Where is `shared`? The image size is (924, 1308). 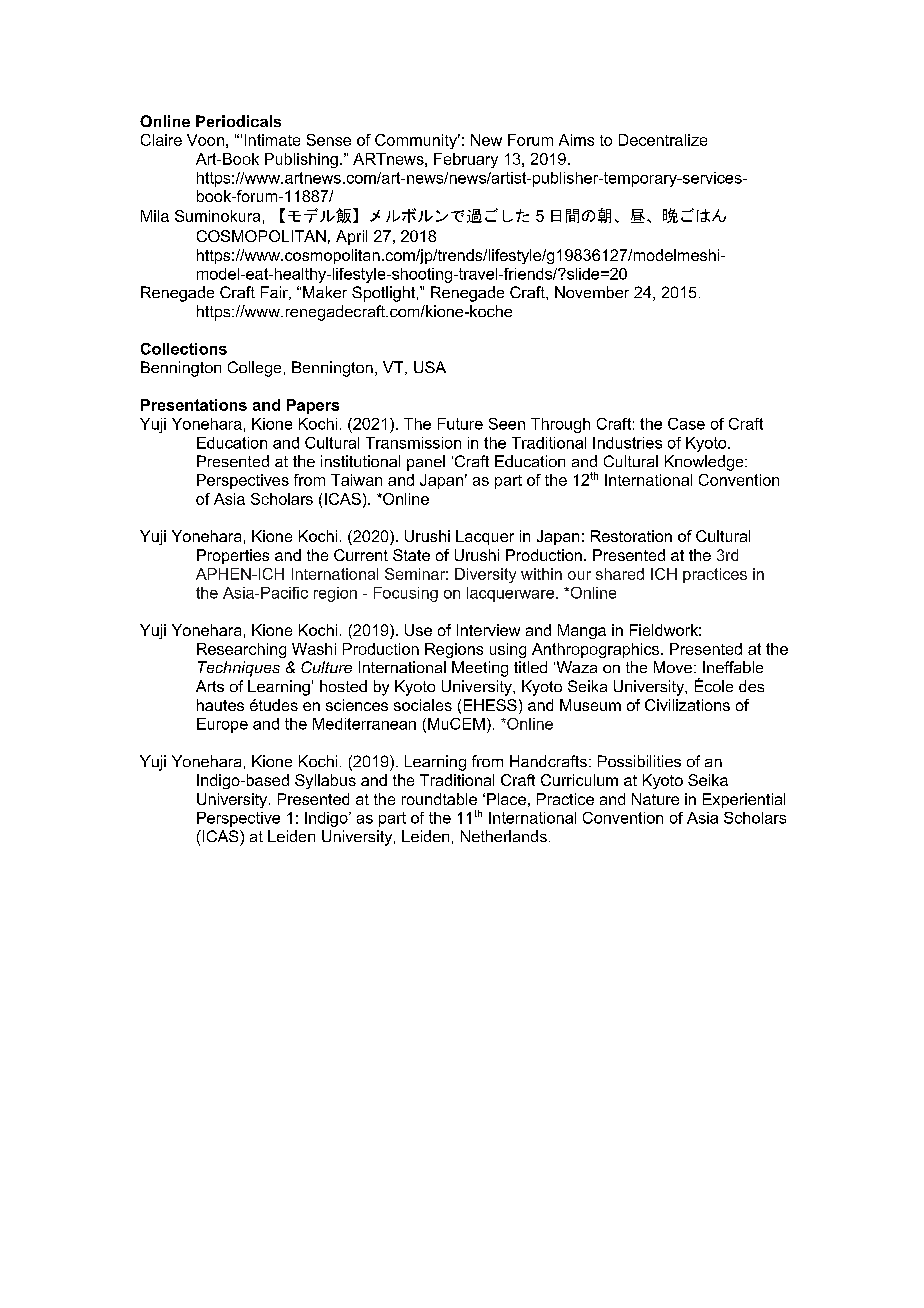 shared is located at coordinates (620, 574).
